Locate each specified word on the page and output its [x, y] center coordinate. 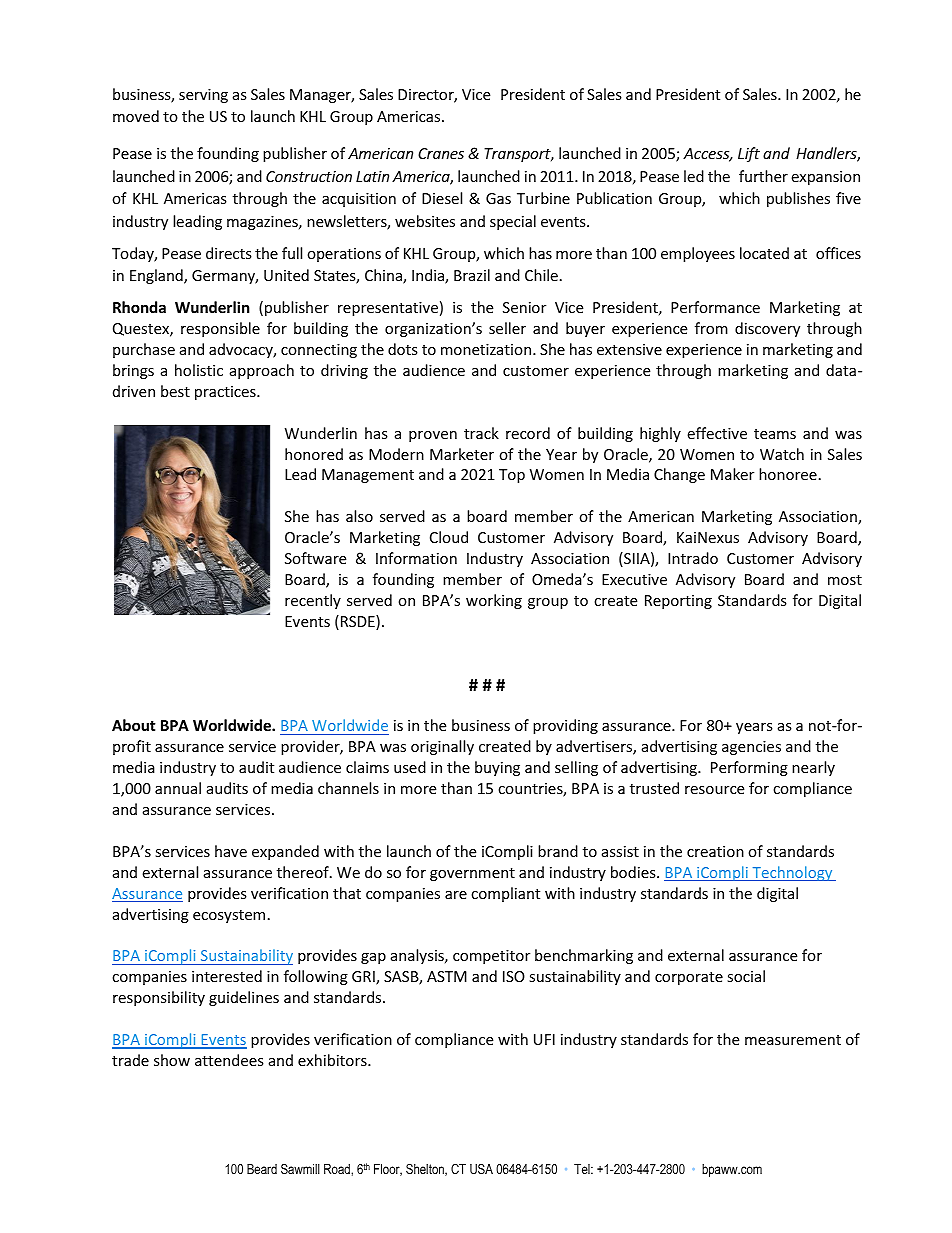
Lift [749, 154]
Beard [262, 1169]
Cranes [441, 153]
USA [481, 1169]
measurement [793, 1040]
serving [203, 96]
